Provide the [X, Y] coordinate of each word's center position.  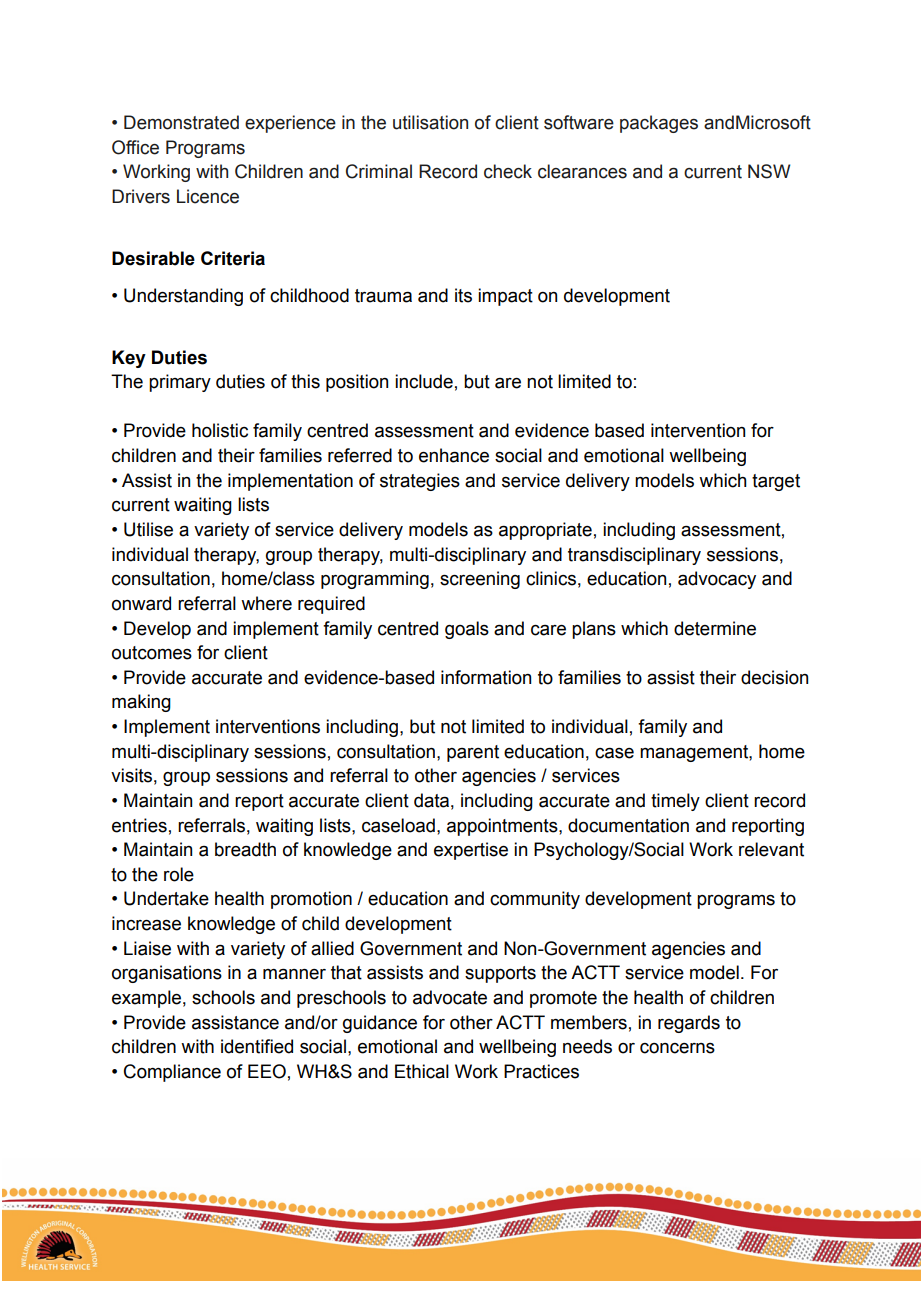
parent [473, 753]
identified [257, 1046]
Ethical [422, 1071]
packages [659, 124]
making [141, 703]
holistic [220, 430]
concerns [677, 1048]
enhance [454, 455]
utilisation [430, 122]
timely [675, 802]
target [776, 482]
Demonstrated [181, 122]
